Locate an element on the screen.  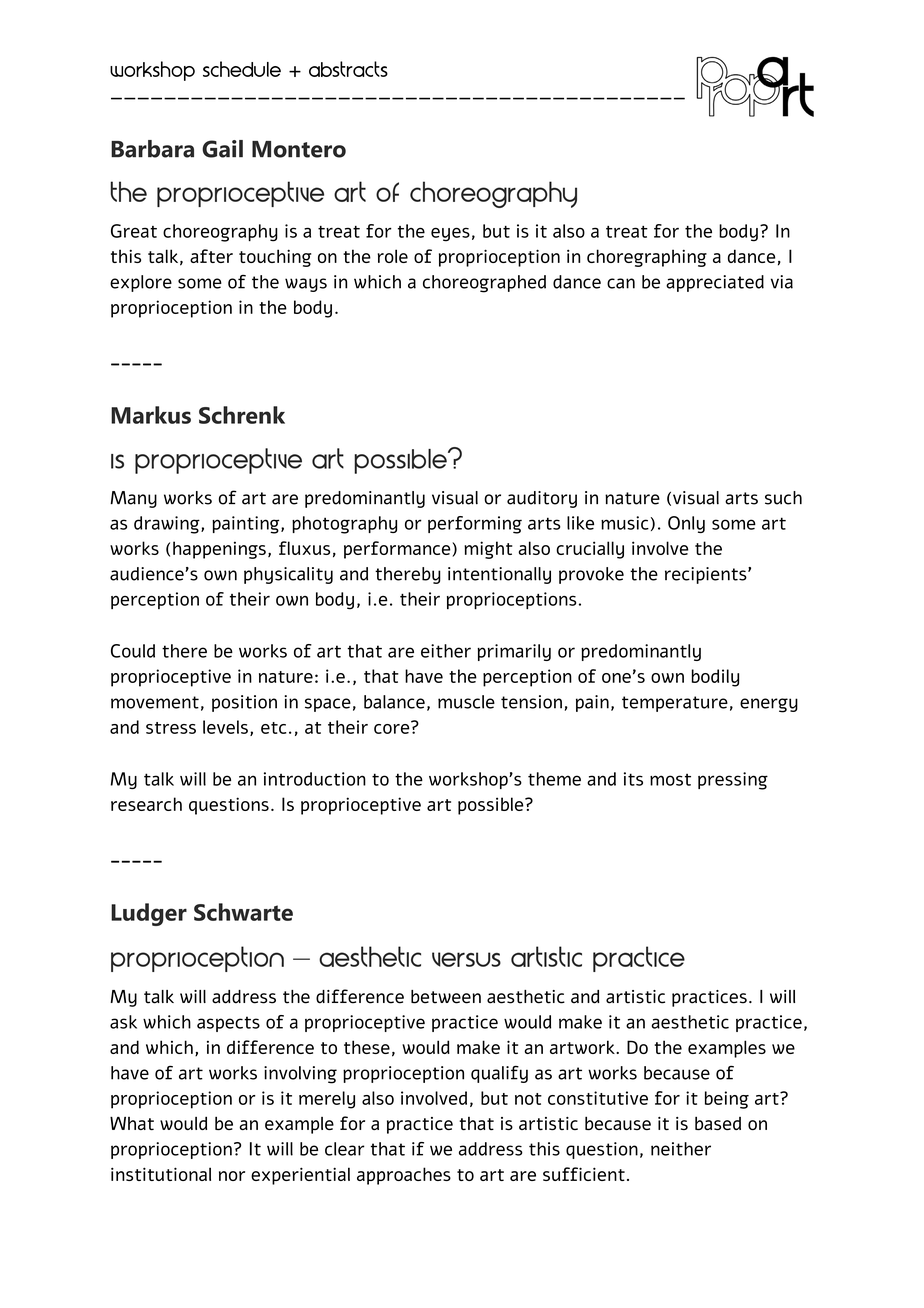
research is located at coordinates (146, 804).
